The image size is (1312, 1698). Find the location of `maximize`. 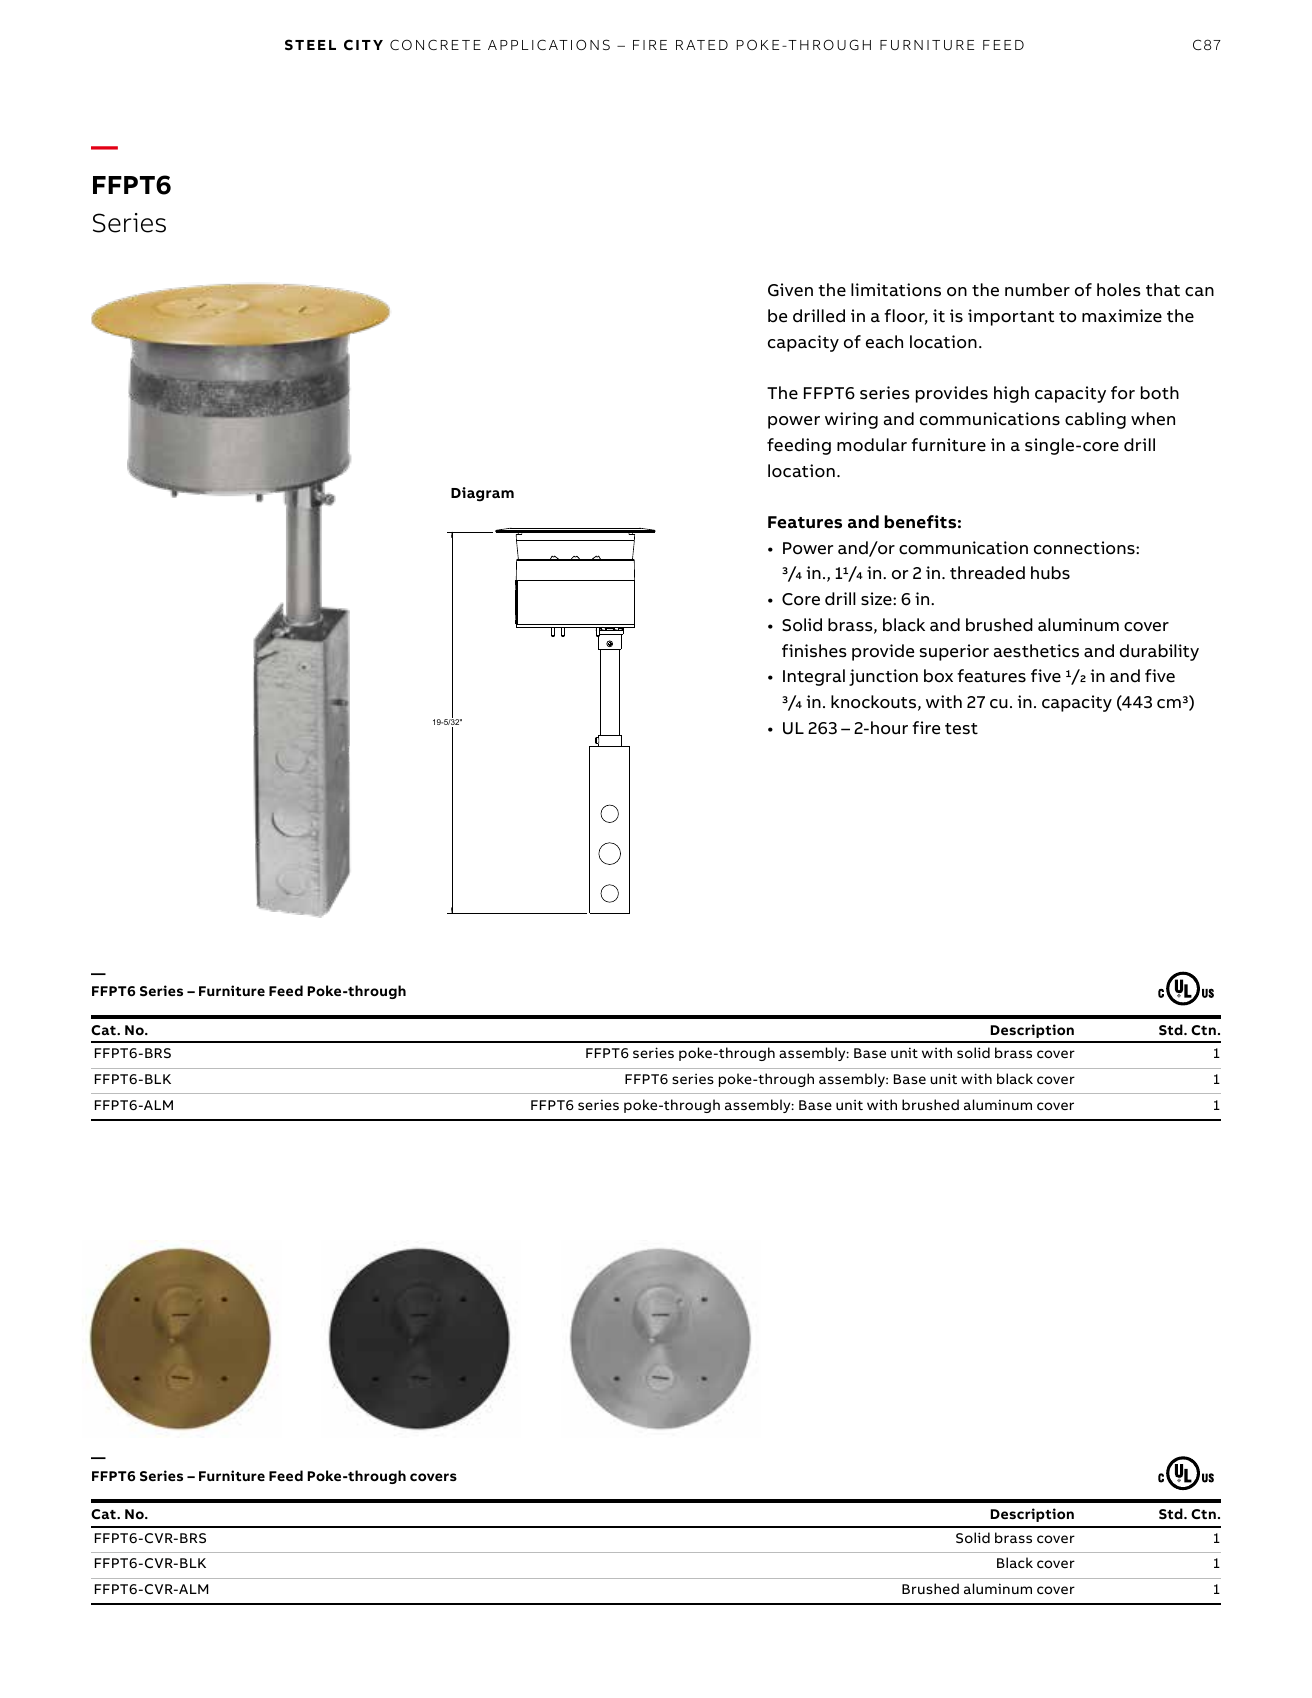

maximize is located at coordinates (1122, 316).
